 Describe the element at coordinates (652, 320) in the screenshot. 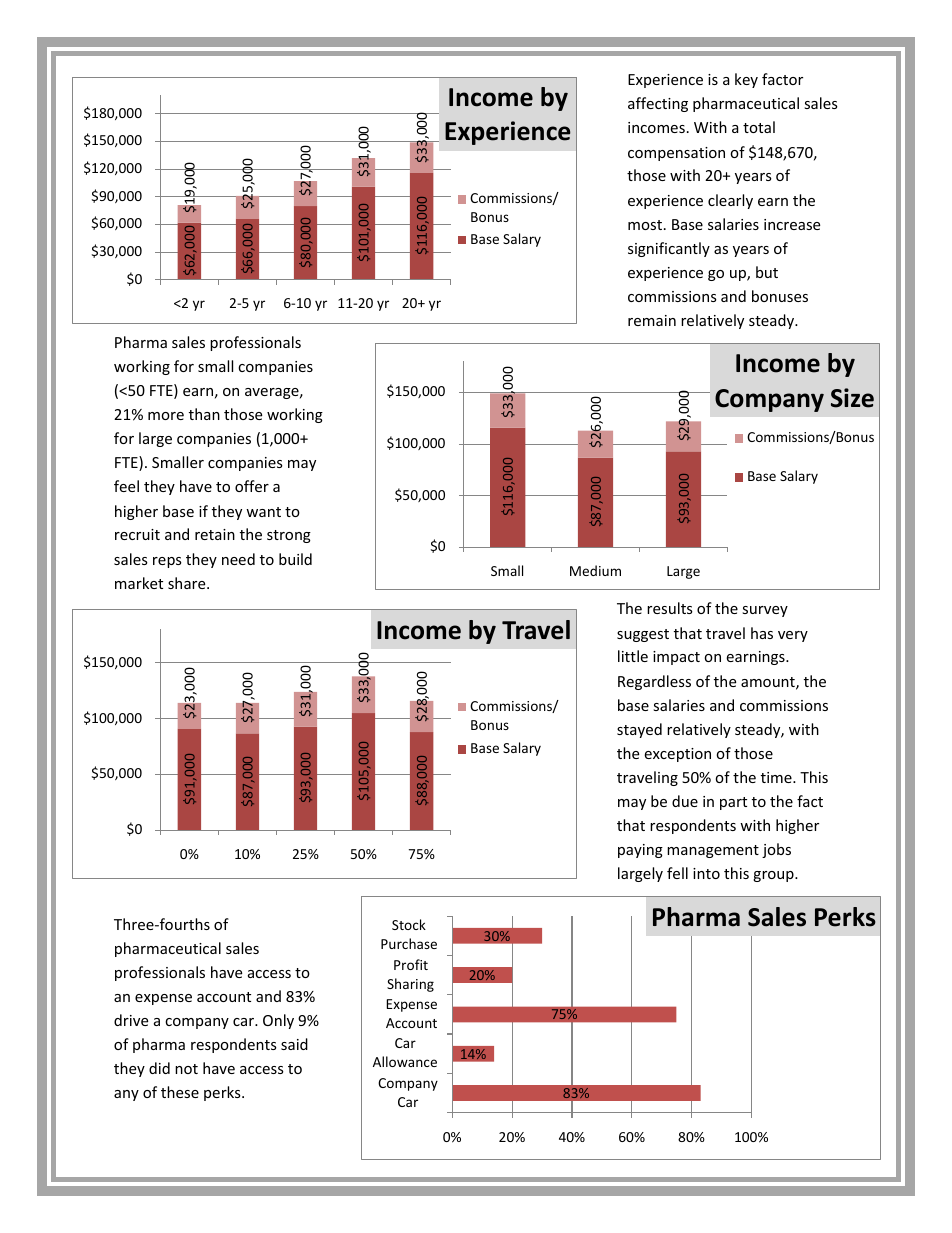

I see `remain` at that location.
